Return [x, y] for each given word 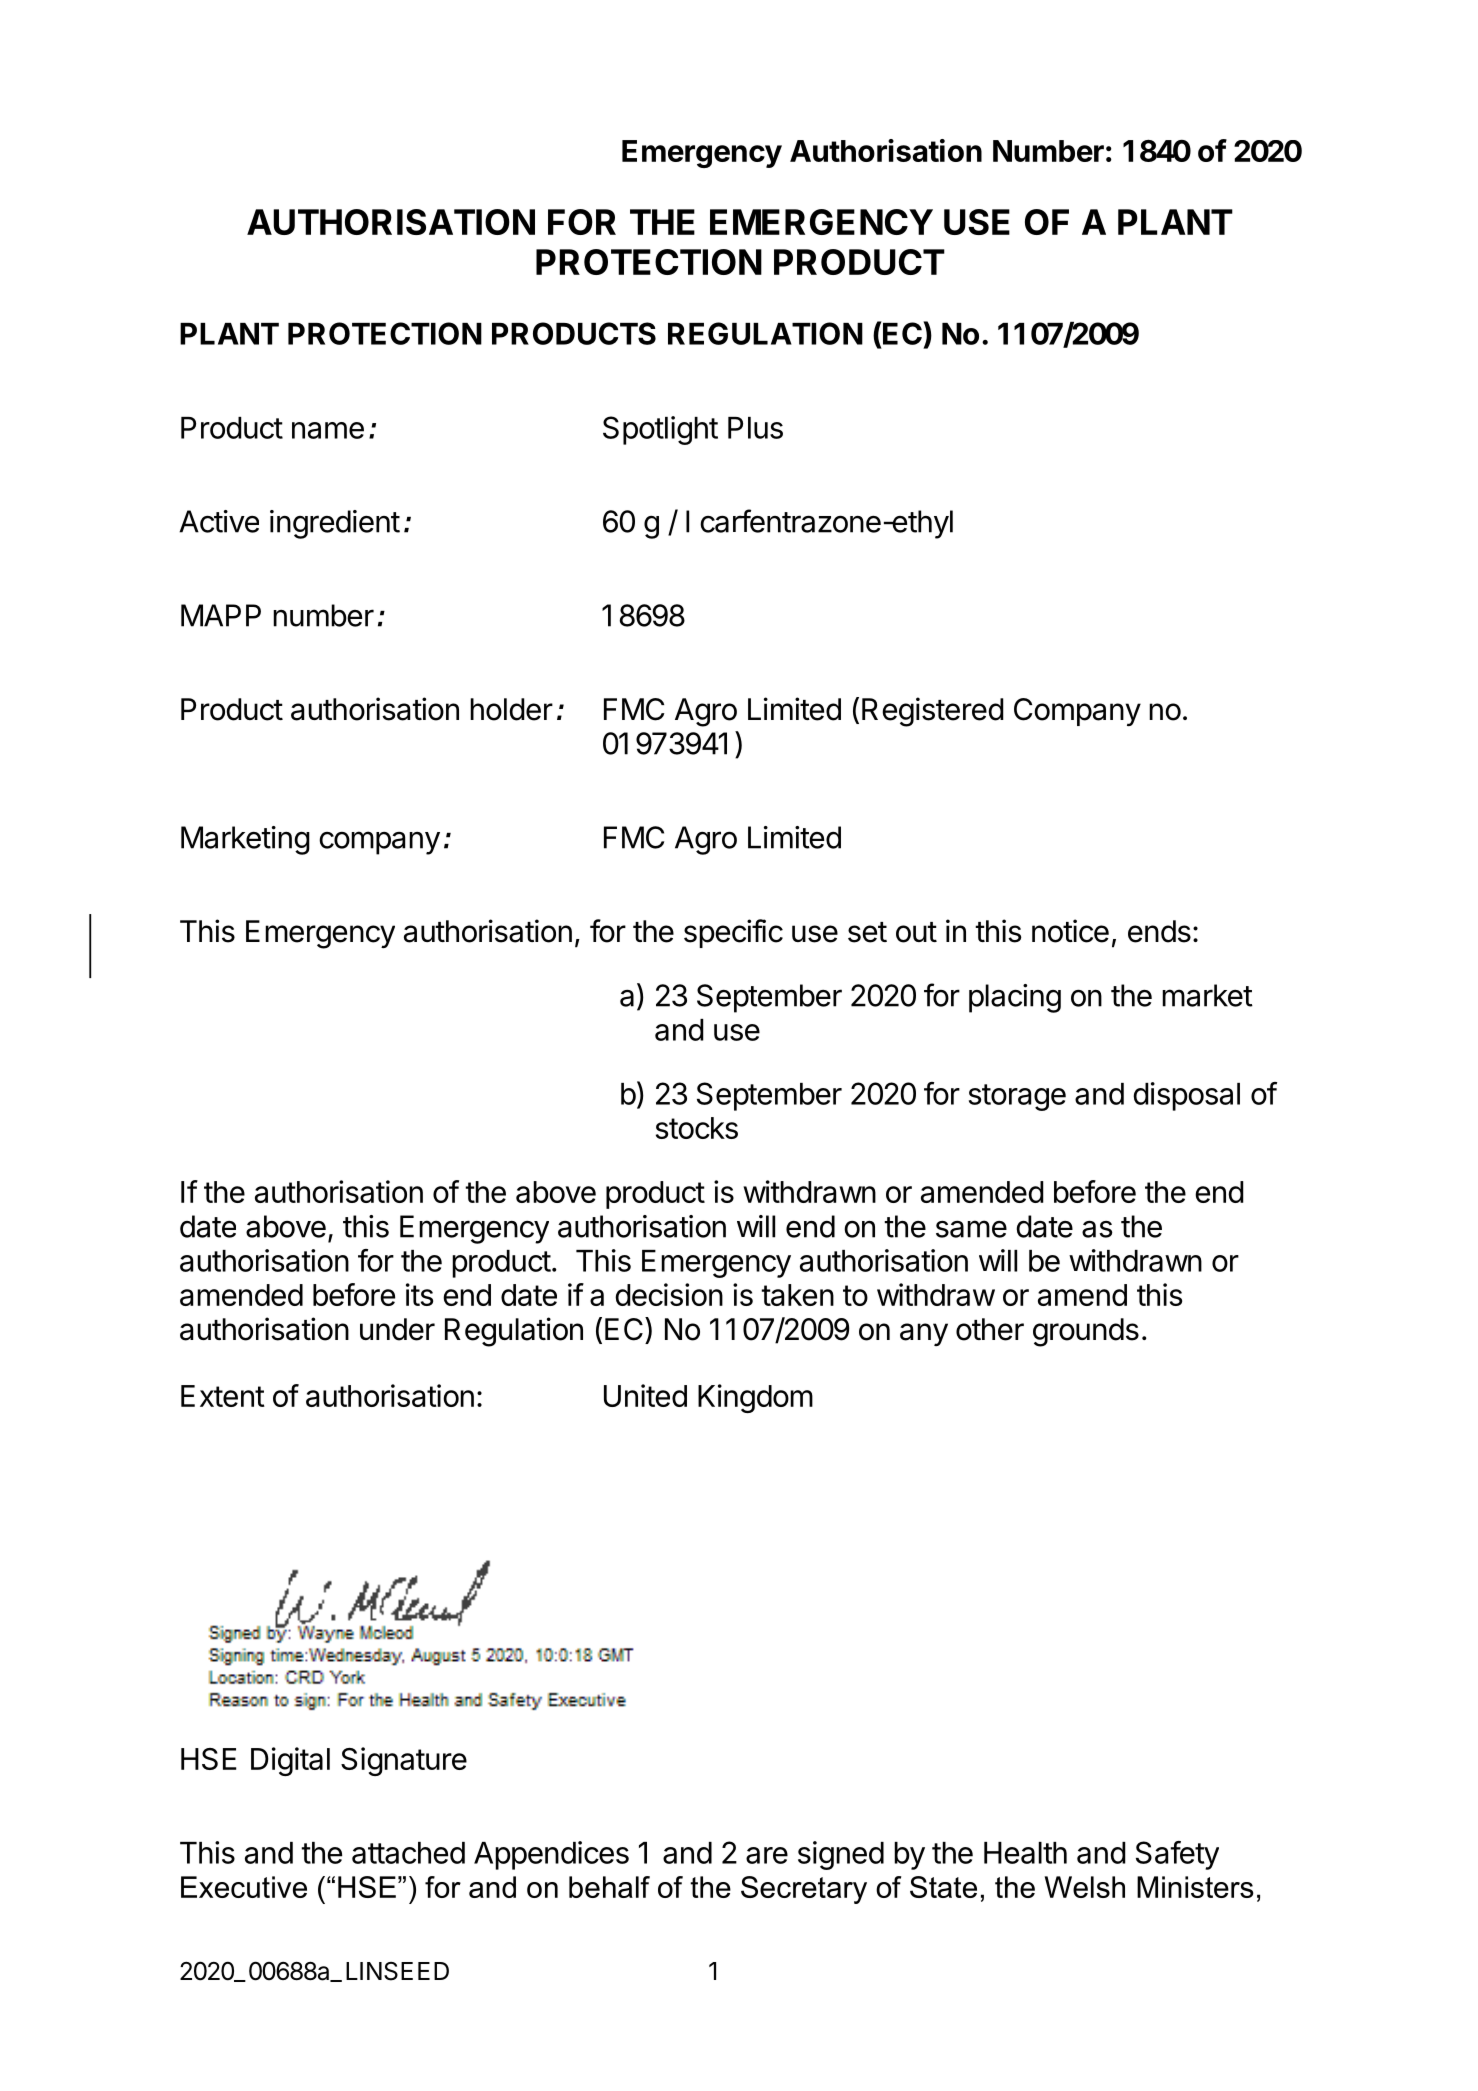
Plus [755, 428]
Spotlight [660, 430]
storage [1017, 1097]
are [767, 1855]
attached [408, 1853]
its [419, 1294]
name [328, 430]
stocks [697, 1128]
